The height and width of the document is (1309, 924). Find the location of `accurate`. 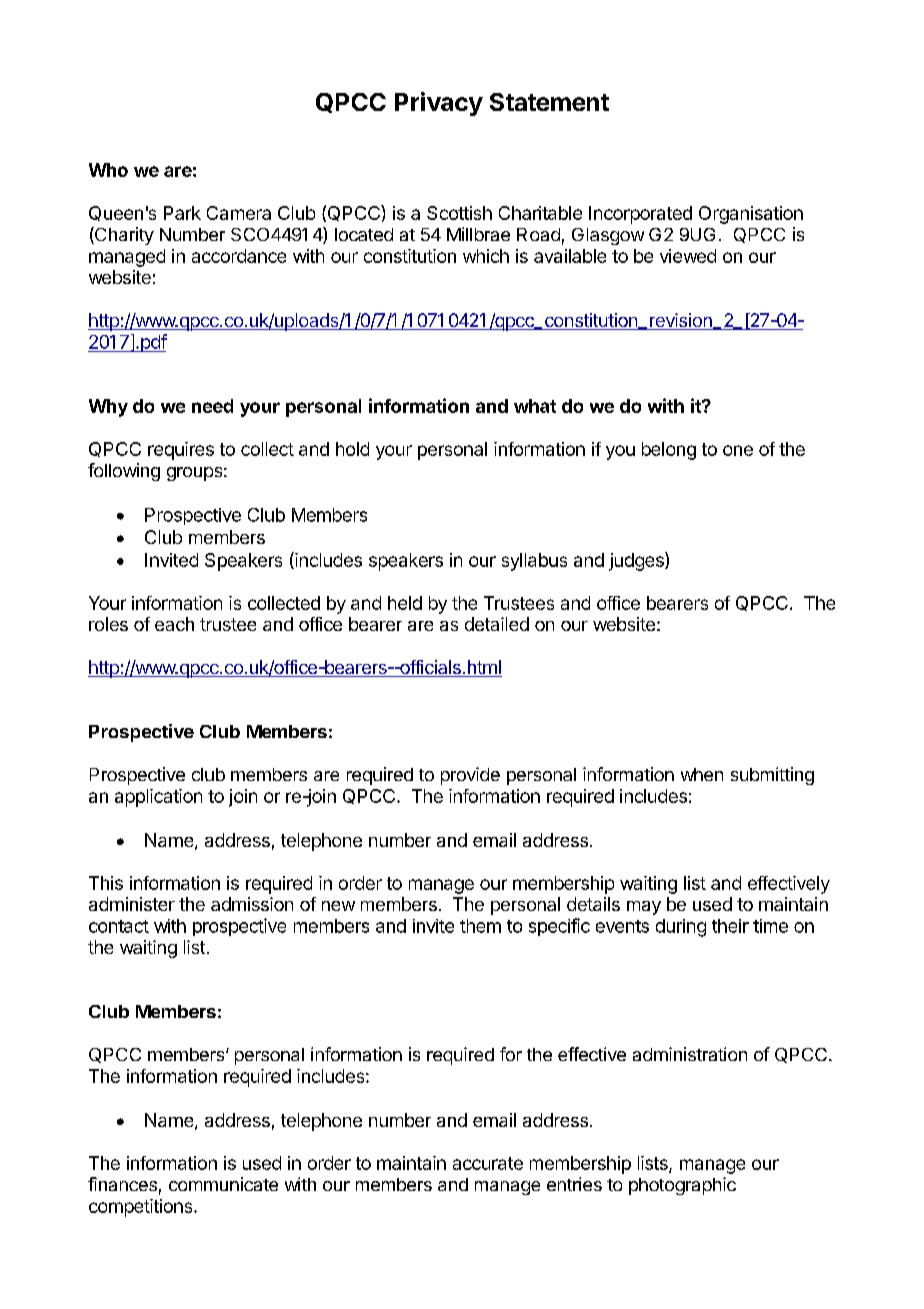

accurate is located at coordinates (488, 1163).
